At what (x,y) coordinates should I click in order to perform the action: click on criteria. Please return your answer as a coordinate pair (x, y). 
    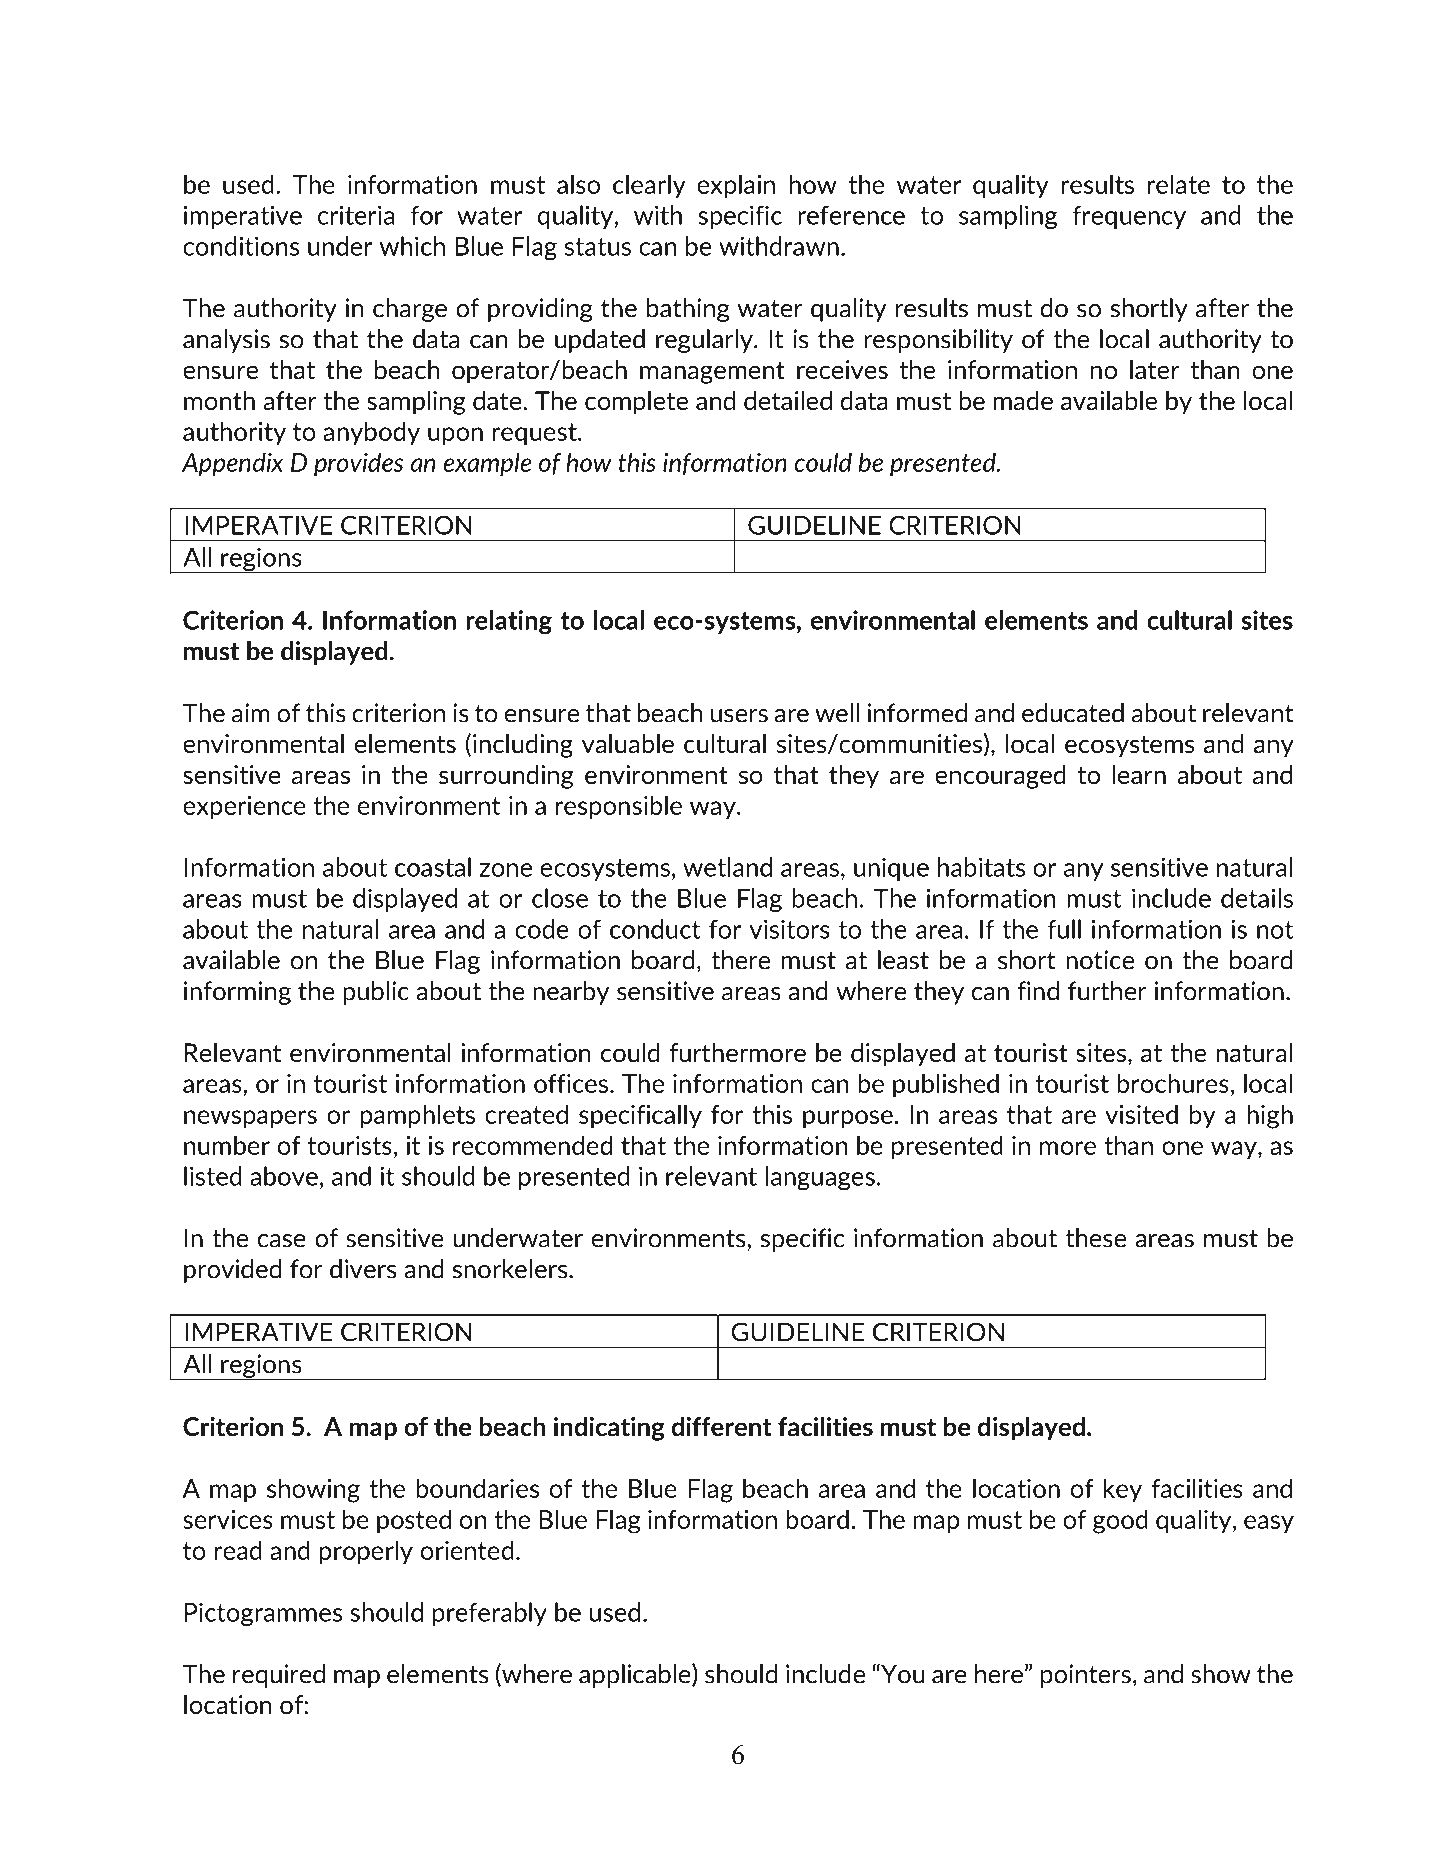
    Looking at the image, I should click on (356, 215).
